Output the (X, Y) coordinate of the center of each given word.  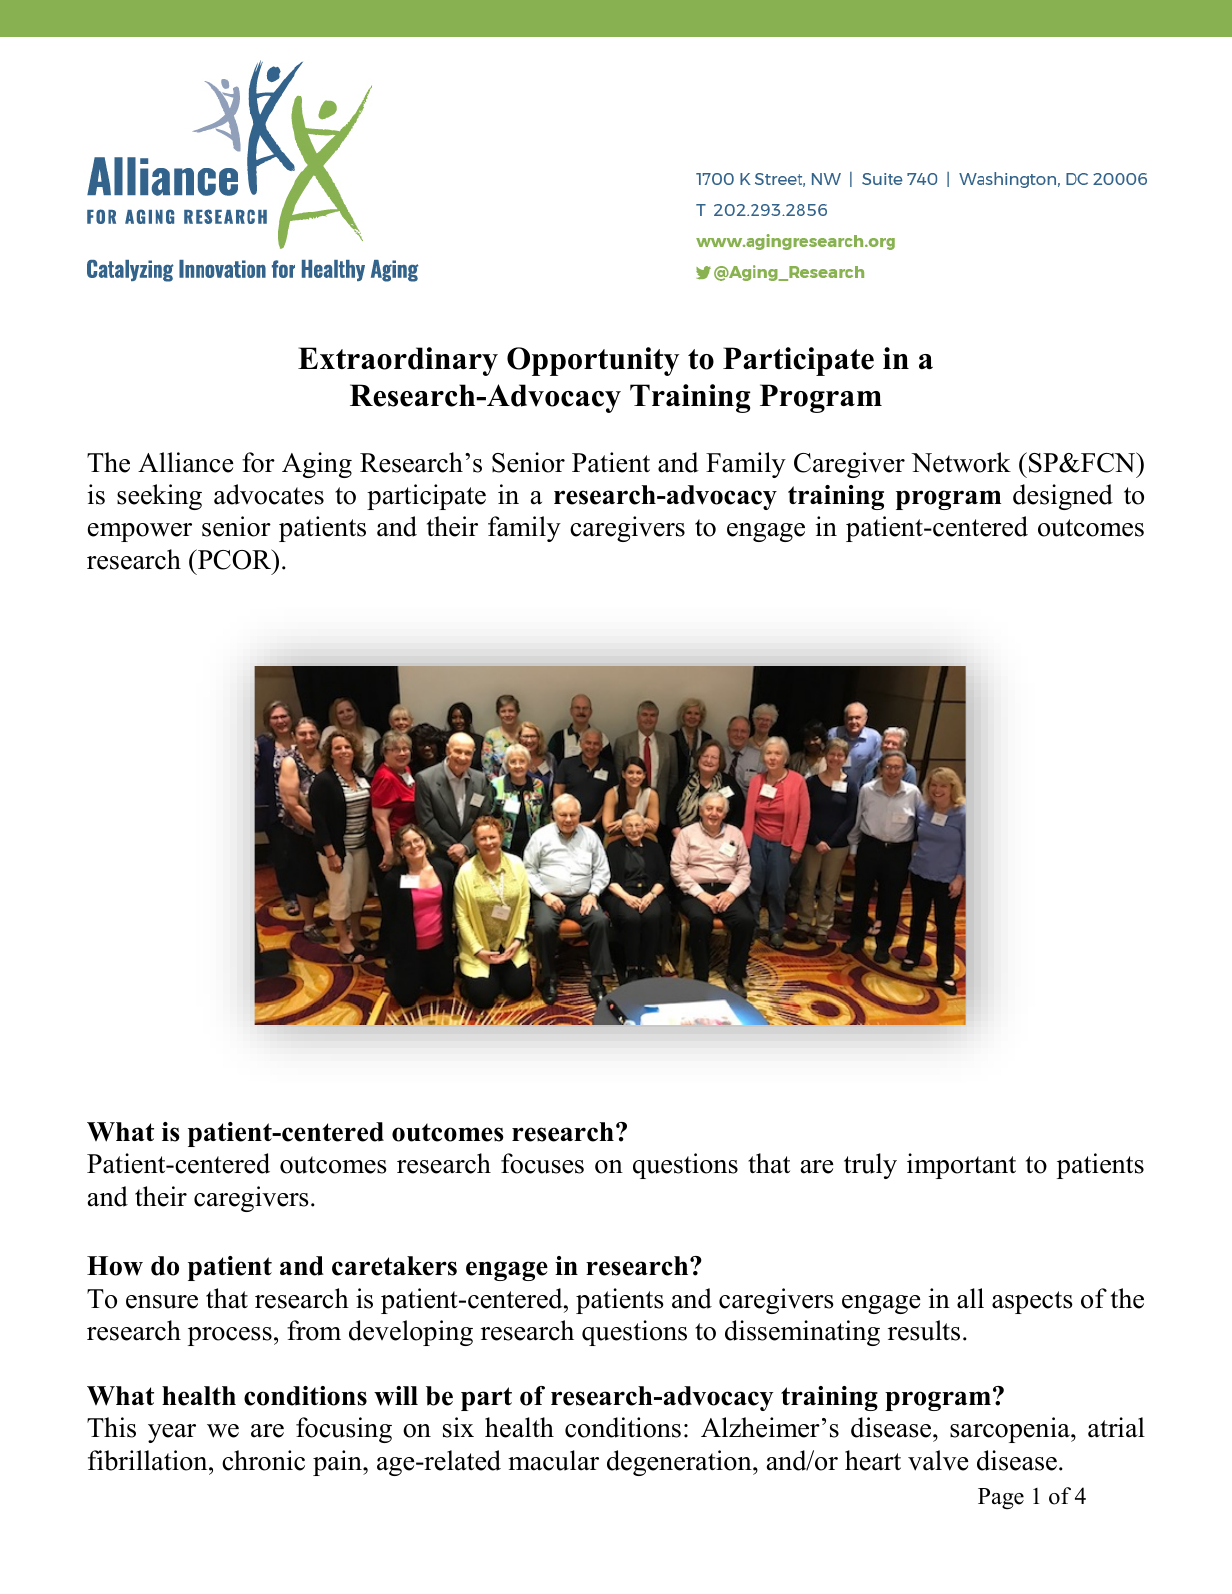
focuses (542, 1163)
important (961, 1166)
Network (961, 462)
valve (938, 1460)
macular (553, 1460)
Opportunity (593, 361)
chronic (263, 1460)
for (258, 462)
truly (870, 1166)
